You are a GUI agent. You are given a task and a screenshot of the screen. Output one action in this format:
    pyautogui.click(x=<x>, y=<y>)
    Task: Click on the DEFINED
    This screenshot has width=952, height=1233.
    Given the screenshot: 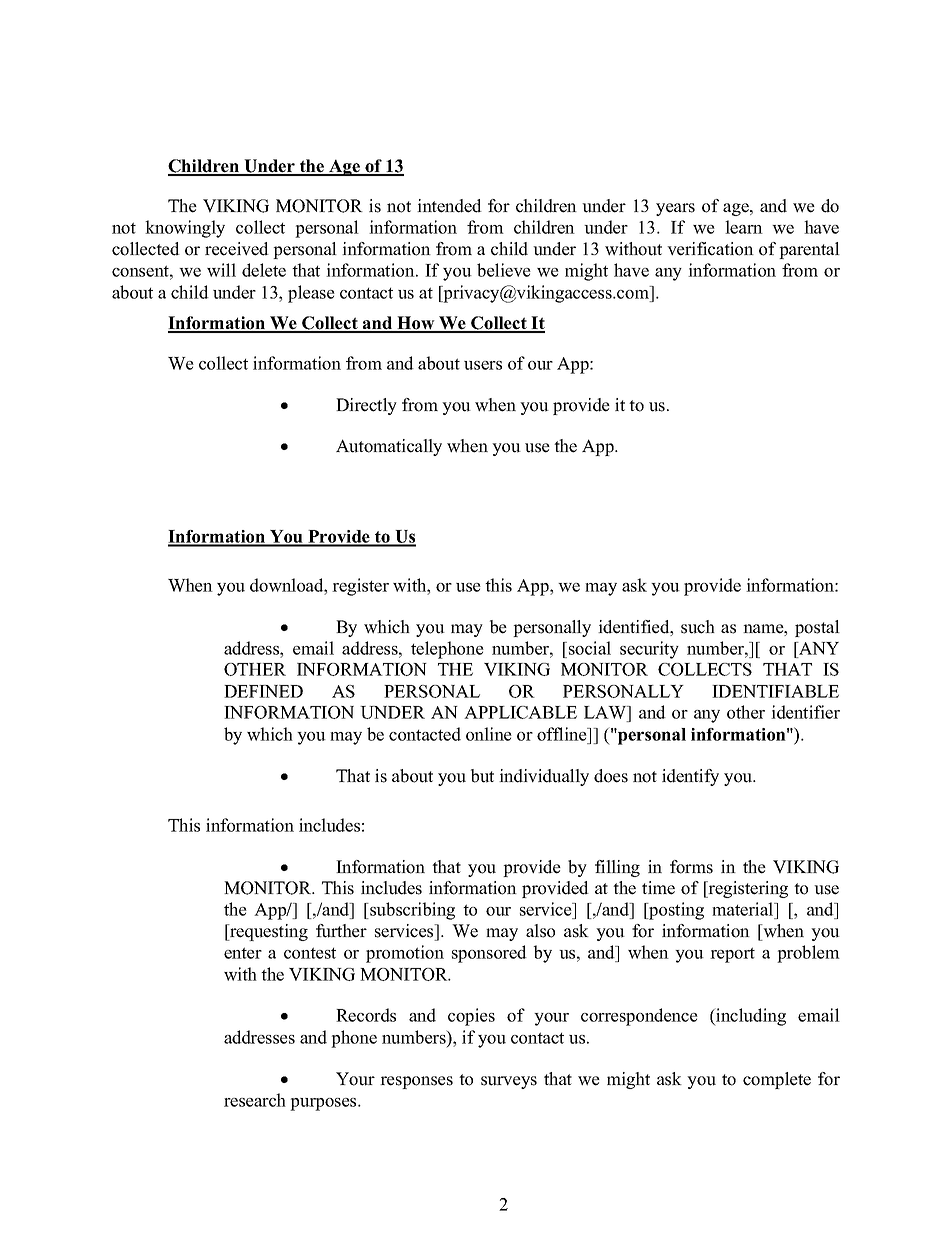 What is the action you would take?
    pyautogui.click(x=263, y=691)
